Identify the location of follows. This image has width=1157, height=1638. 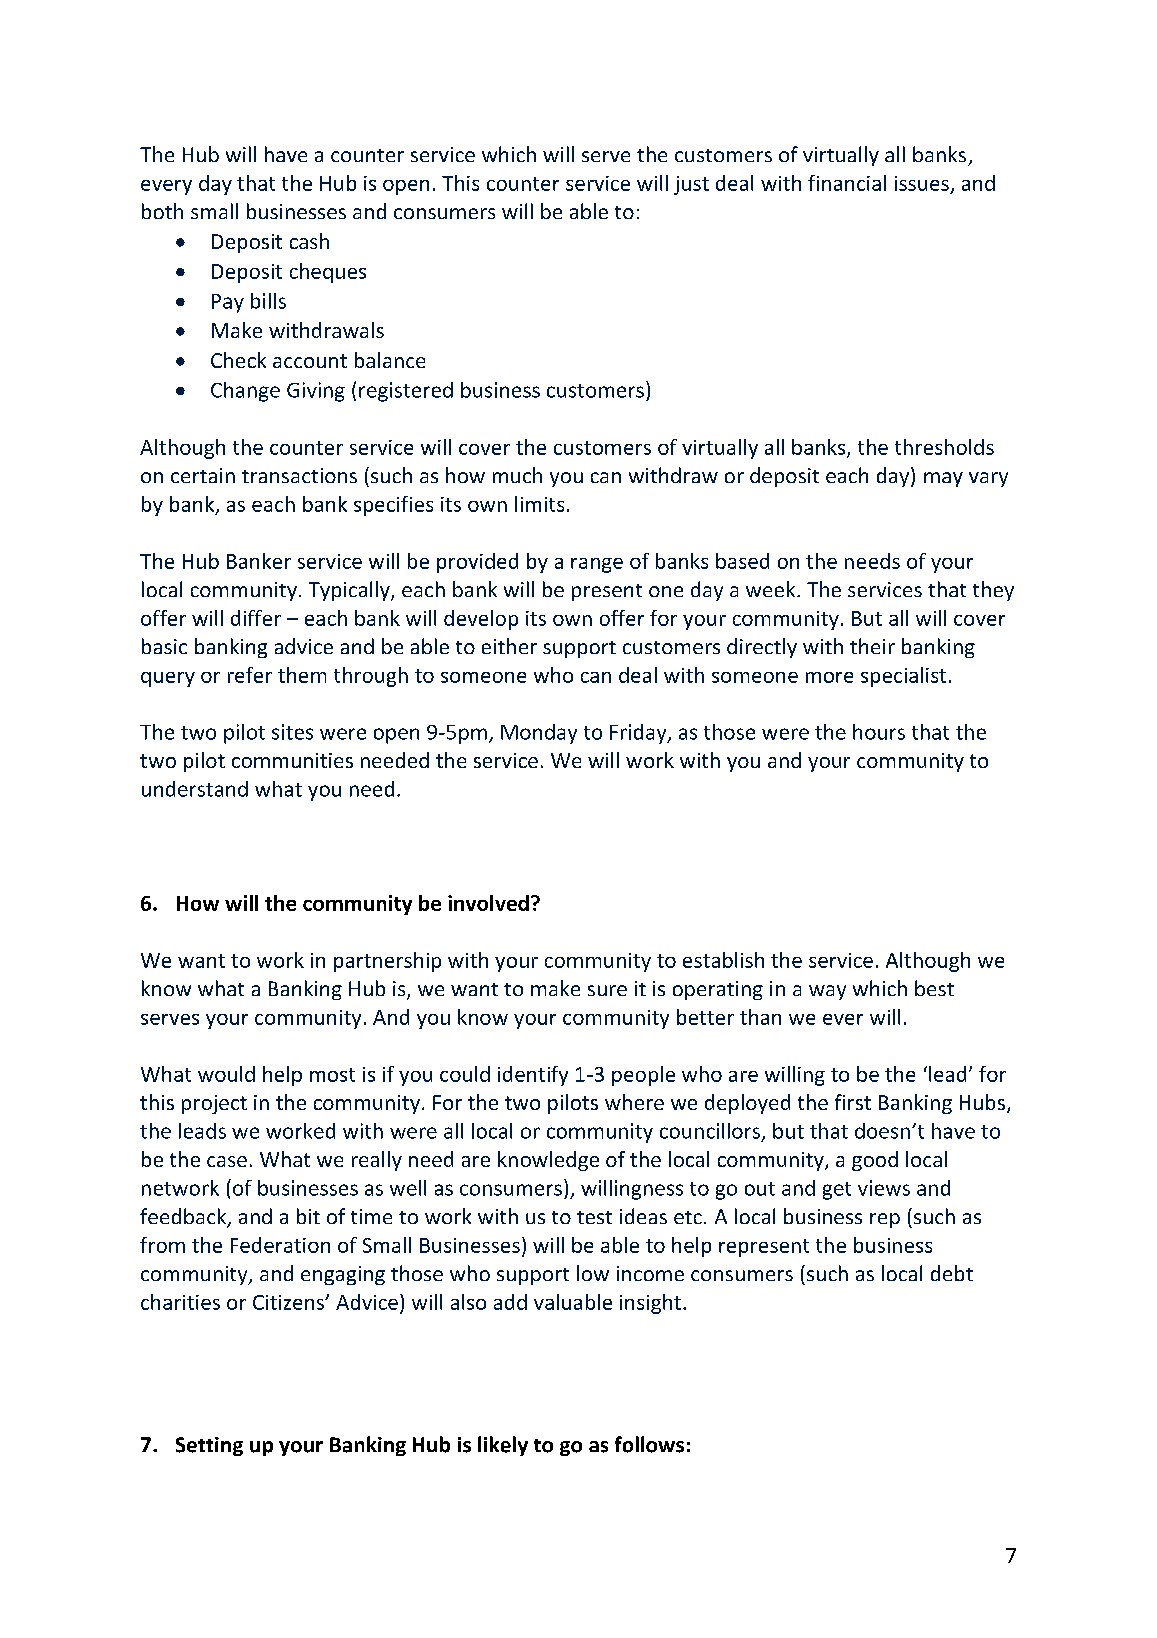
(649, 1444).
